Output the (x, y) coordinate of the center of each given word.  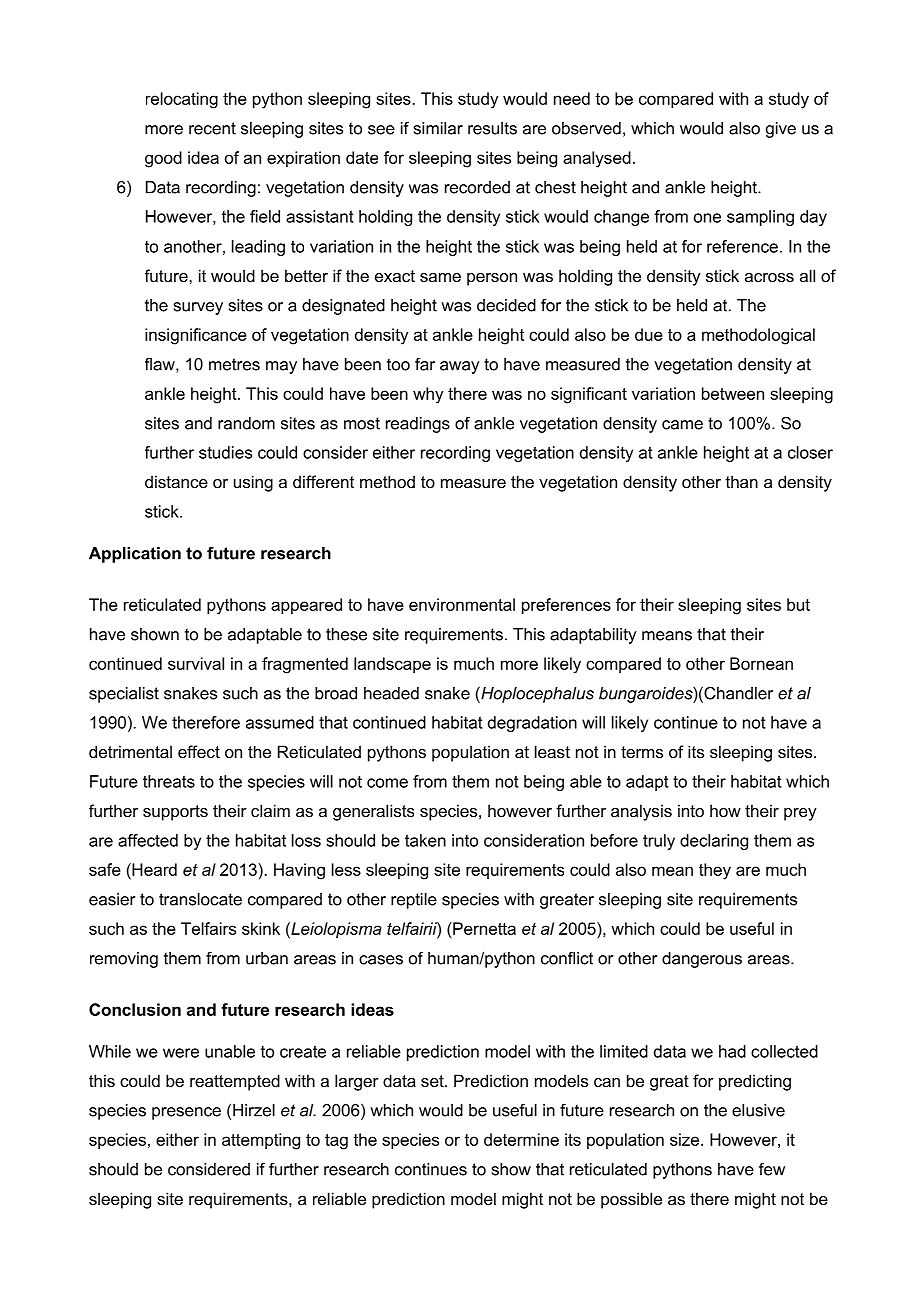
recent (212, 128)
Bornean (761, 663)
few (772, 1169)
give (781, 130)
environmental (462, 604)
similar (438, 128)
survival (196, 663)
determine (521, 1139)
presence (186, 1113)
